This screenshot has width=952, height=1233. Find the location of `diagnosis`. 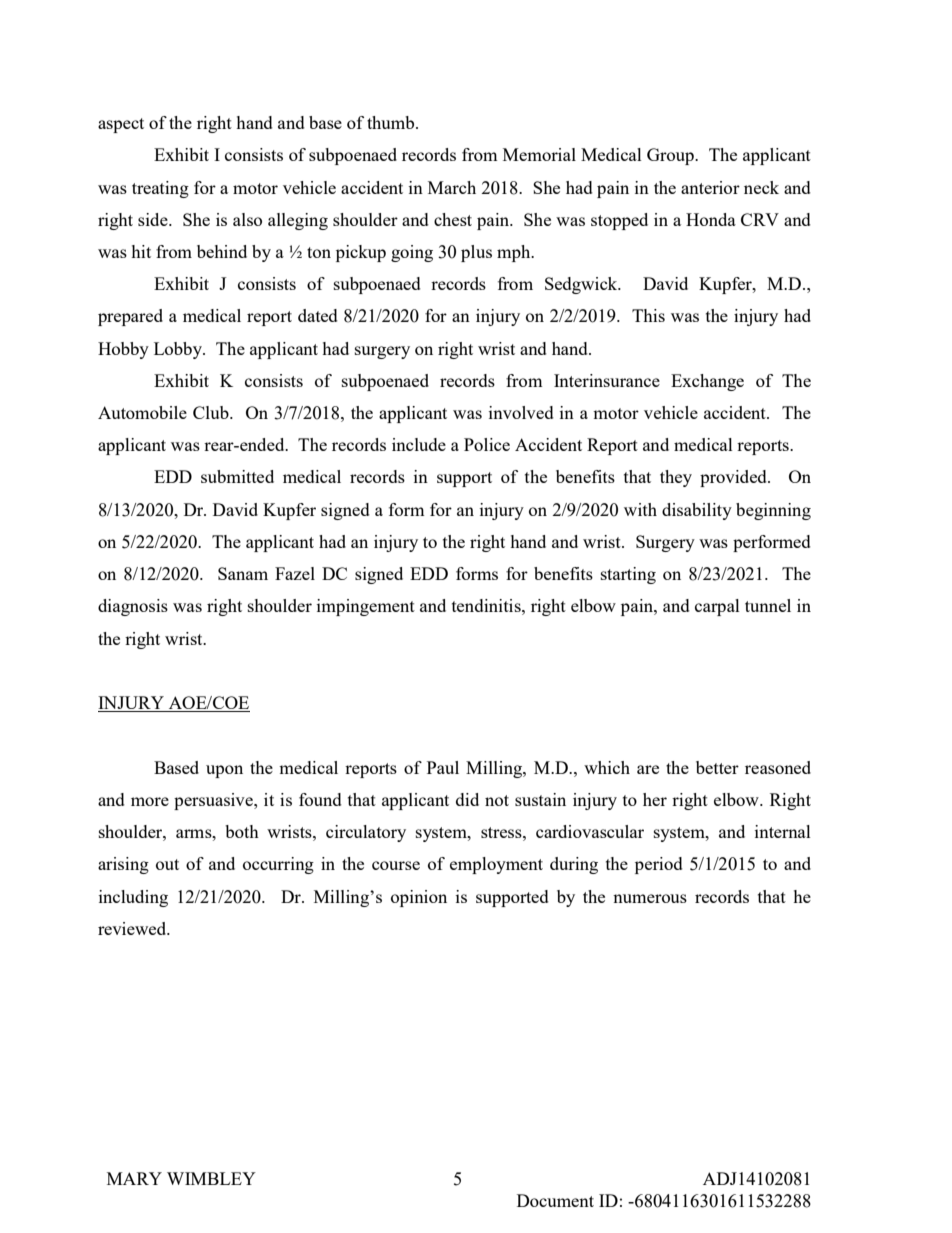

diagnosis is located at coordinates (133, 607).
